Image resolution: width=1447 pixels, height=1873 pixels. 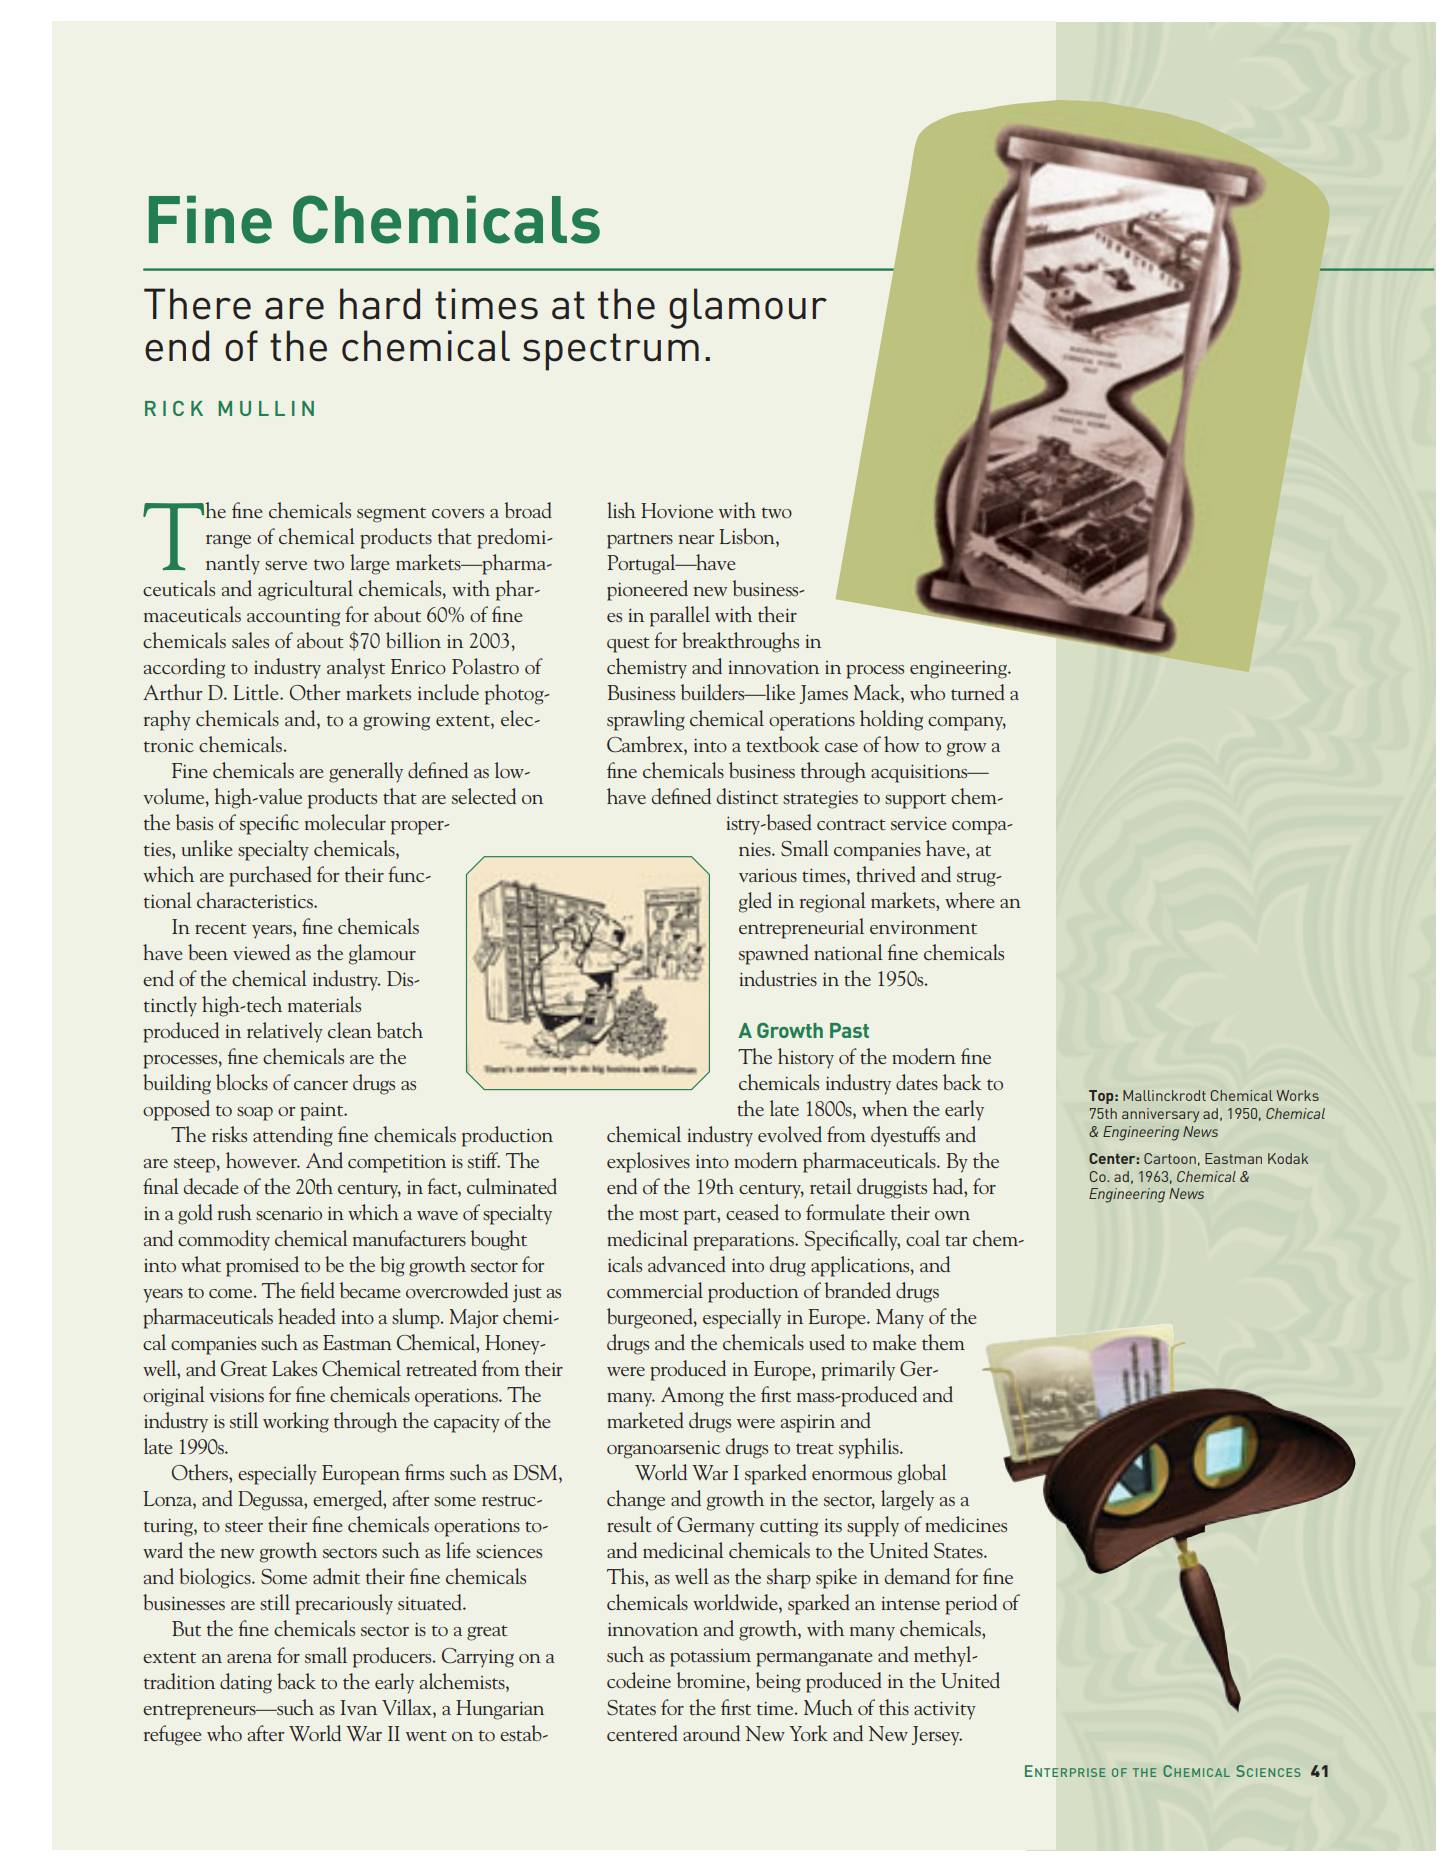 What do you see at coordinates (294, 1368) in the screenshot?
I see `Lakes` at bounding box center [294, 1368].
